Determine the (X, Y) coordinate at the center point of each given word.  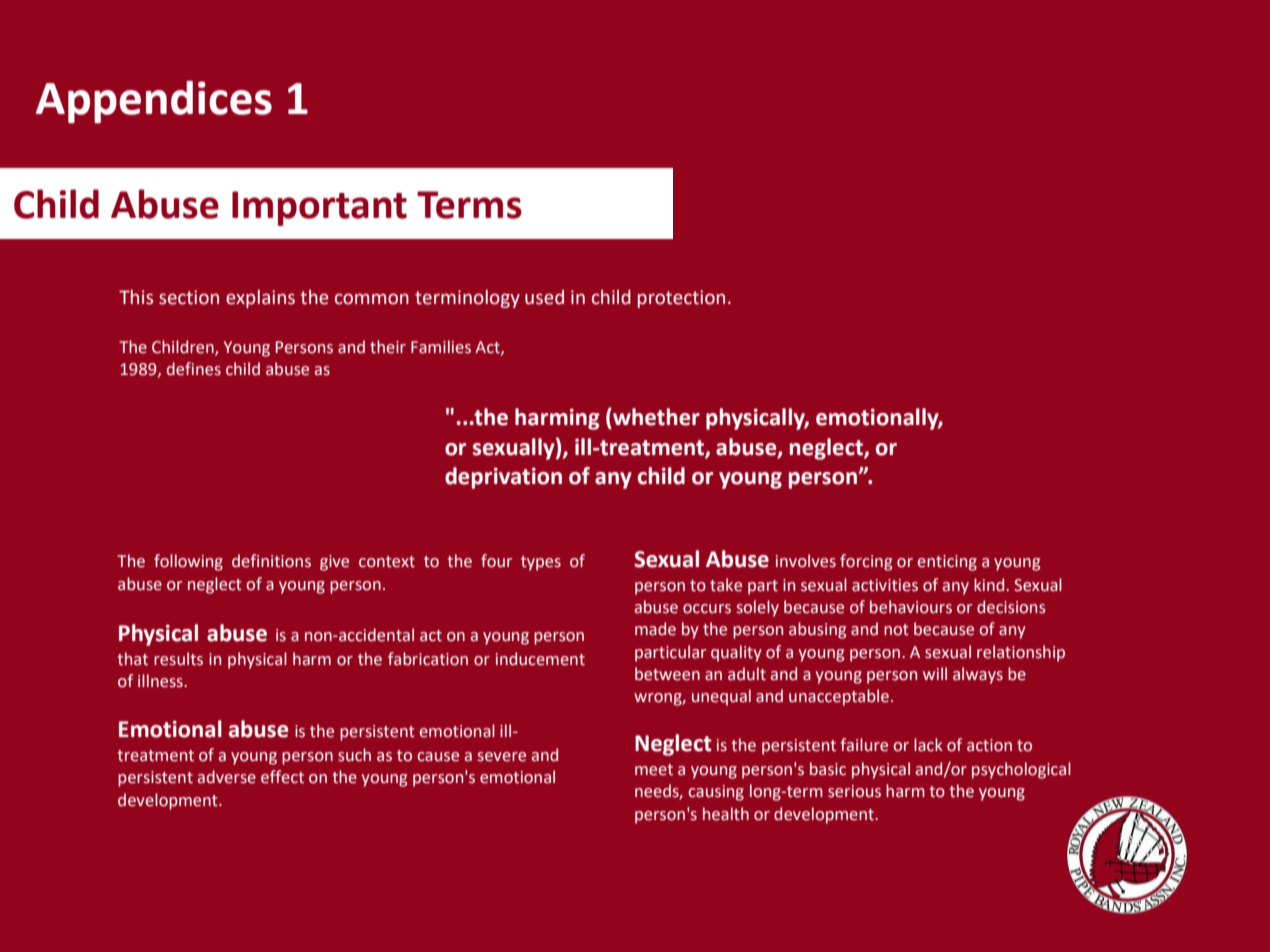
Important (319, 208)
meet (654, 770)
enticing (947, 563)
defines (194, 369)
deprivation (503, 478)
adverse (227, 777)
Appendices (154, 102)
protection (681, 299)
